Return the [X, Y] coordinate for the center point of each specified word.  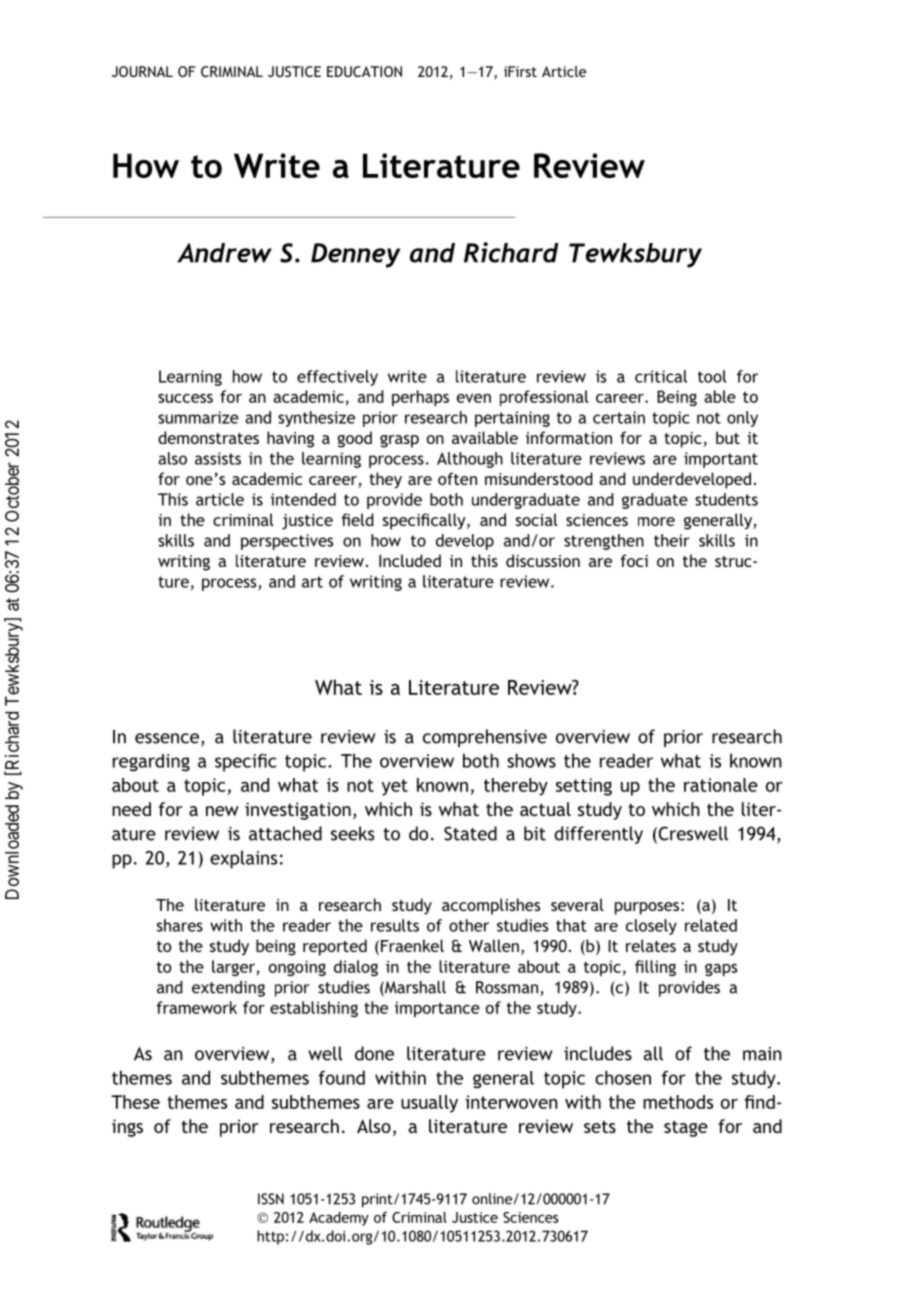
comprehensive [485, 738]
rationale [721, 785]
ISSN [271, 1199]
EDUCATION [364, 71]
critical [661, 376]
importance [437, 1009]
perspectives [287, 542]
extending [228, 989]
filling [655, 968]
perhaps [420, 398]
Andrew [224, 253]
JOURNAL [142, 71]
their [671, 540]
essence [168, 739]
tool [712, 376]
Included [410, 560]
